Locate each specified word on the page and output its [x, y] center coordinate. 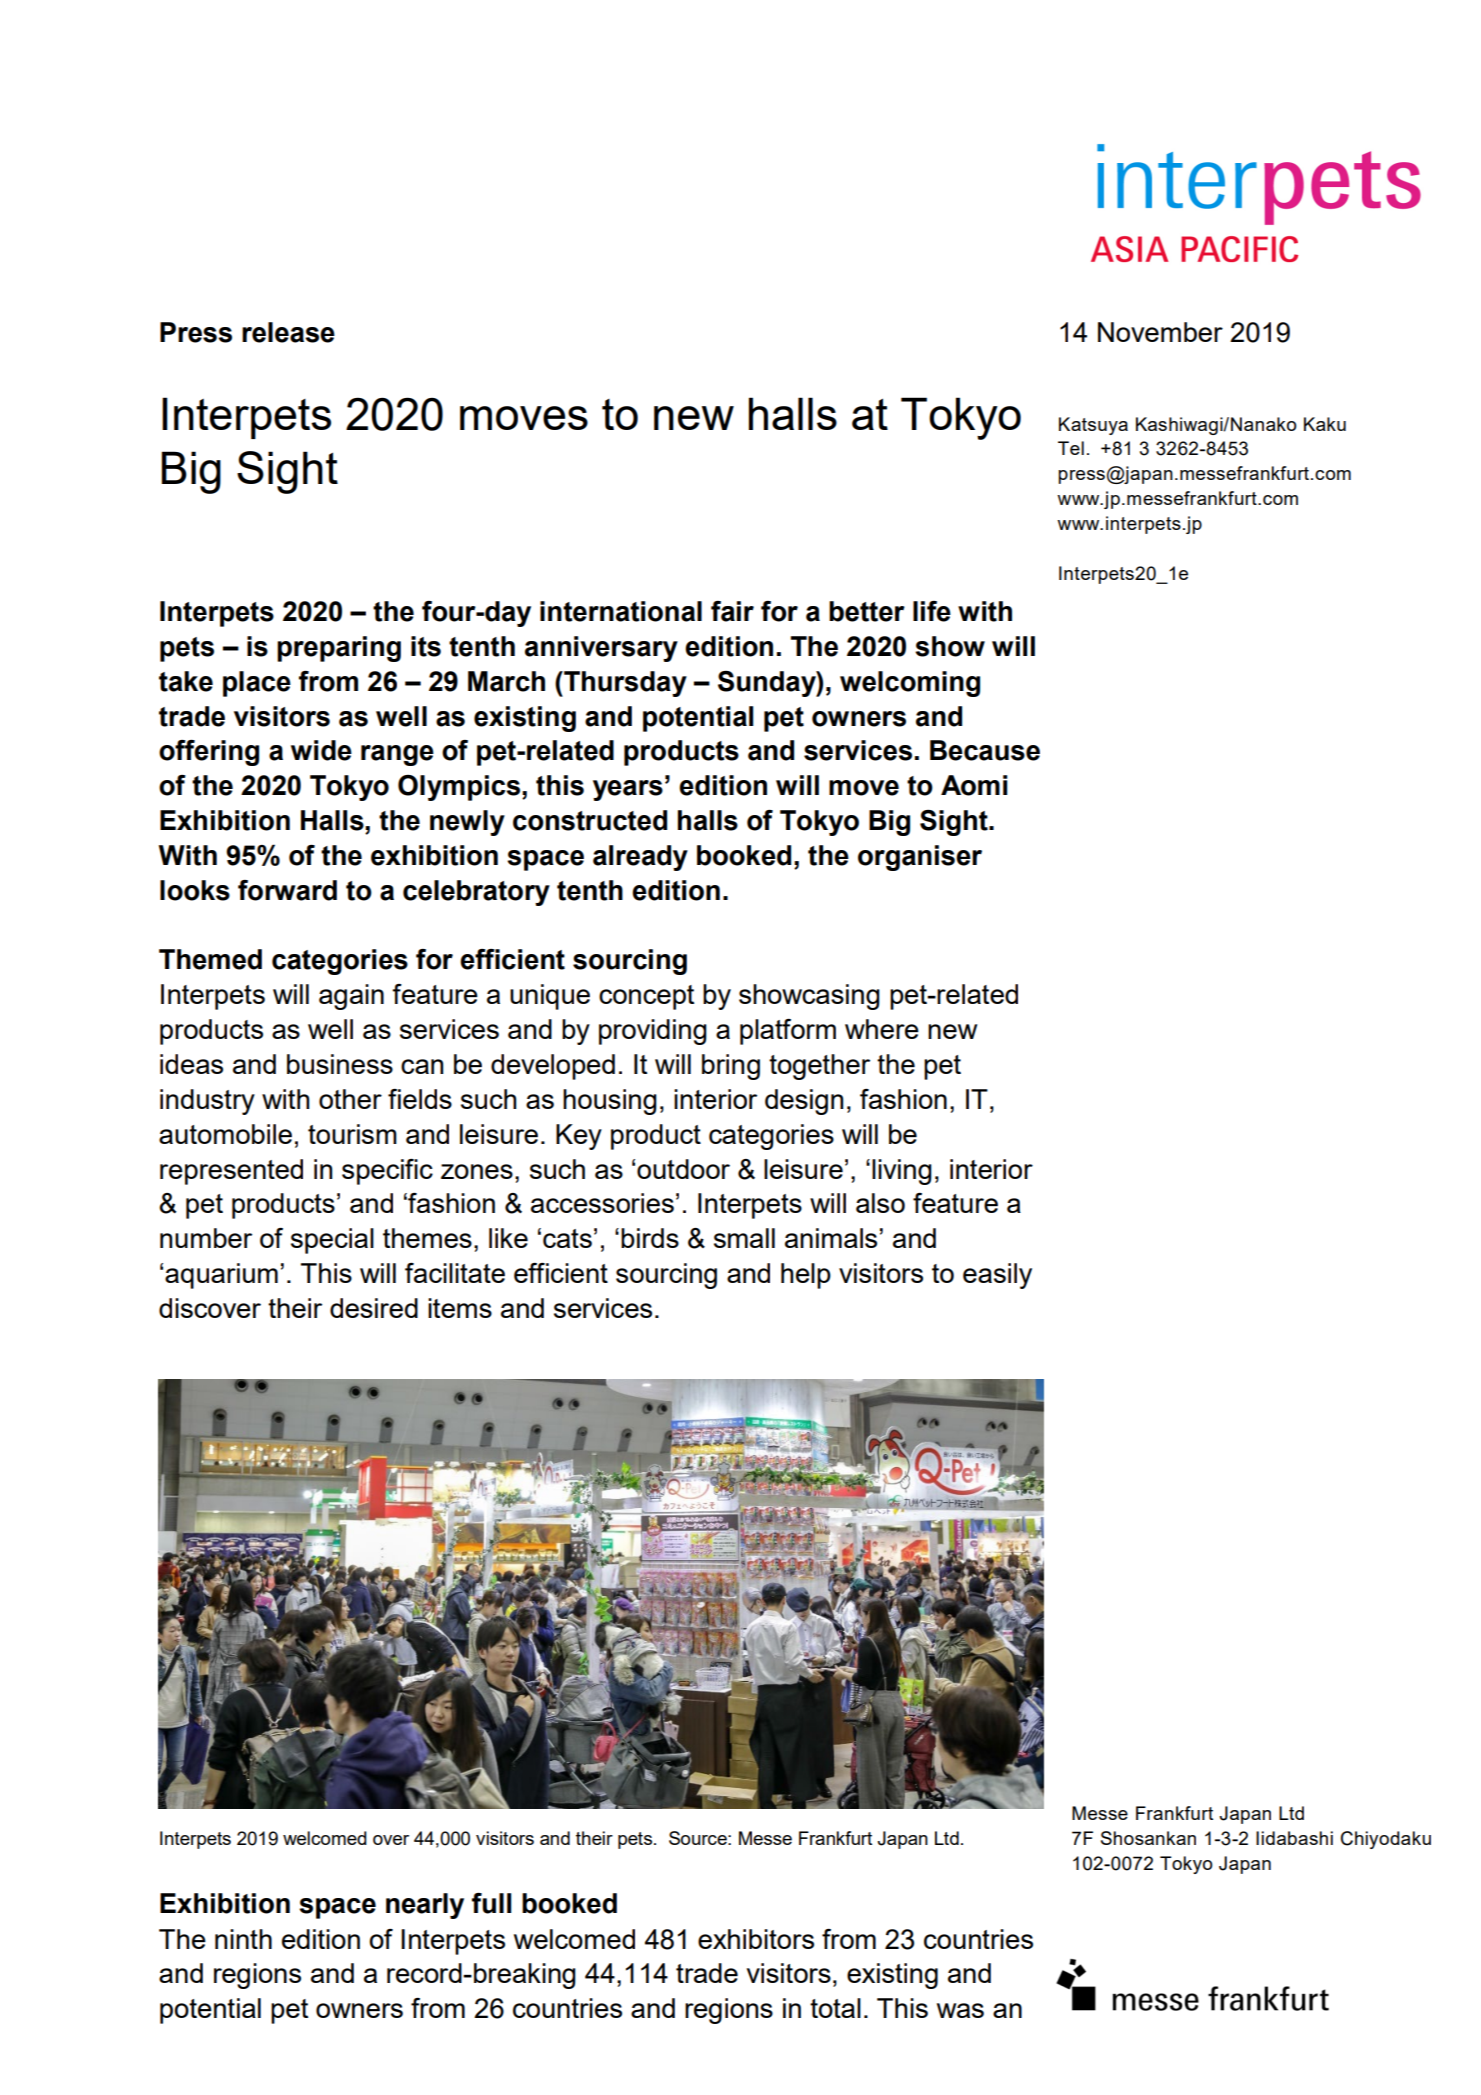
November [1160, 332]
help [806, 1276]
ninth [243, 1939]
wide [321, 750]
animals [831, 1238]
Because [985, 750]
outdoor [683, 1169]
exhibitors [756, 1939]
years [628, 790]
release [288, 332]
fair [732, 611]
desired [374, 1308]
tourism [352, 1134]
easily [997, 1276]
